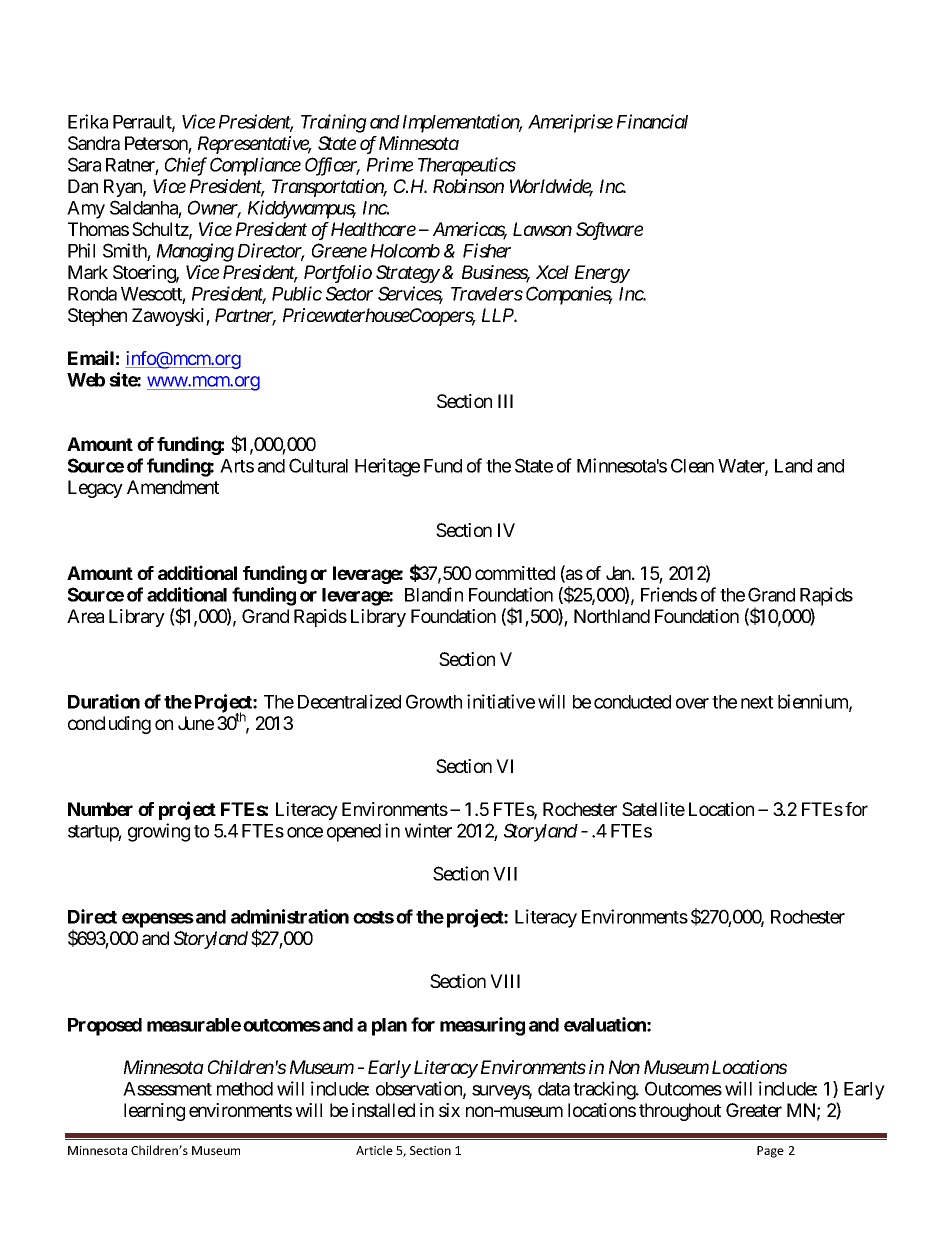 The image size is (952, 1233). I want to click on Prime, so click(390, 164).
